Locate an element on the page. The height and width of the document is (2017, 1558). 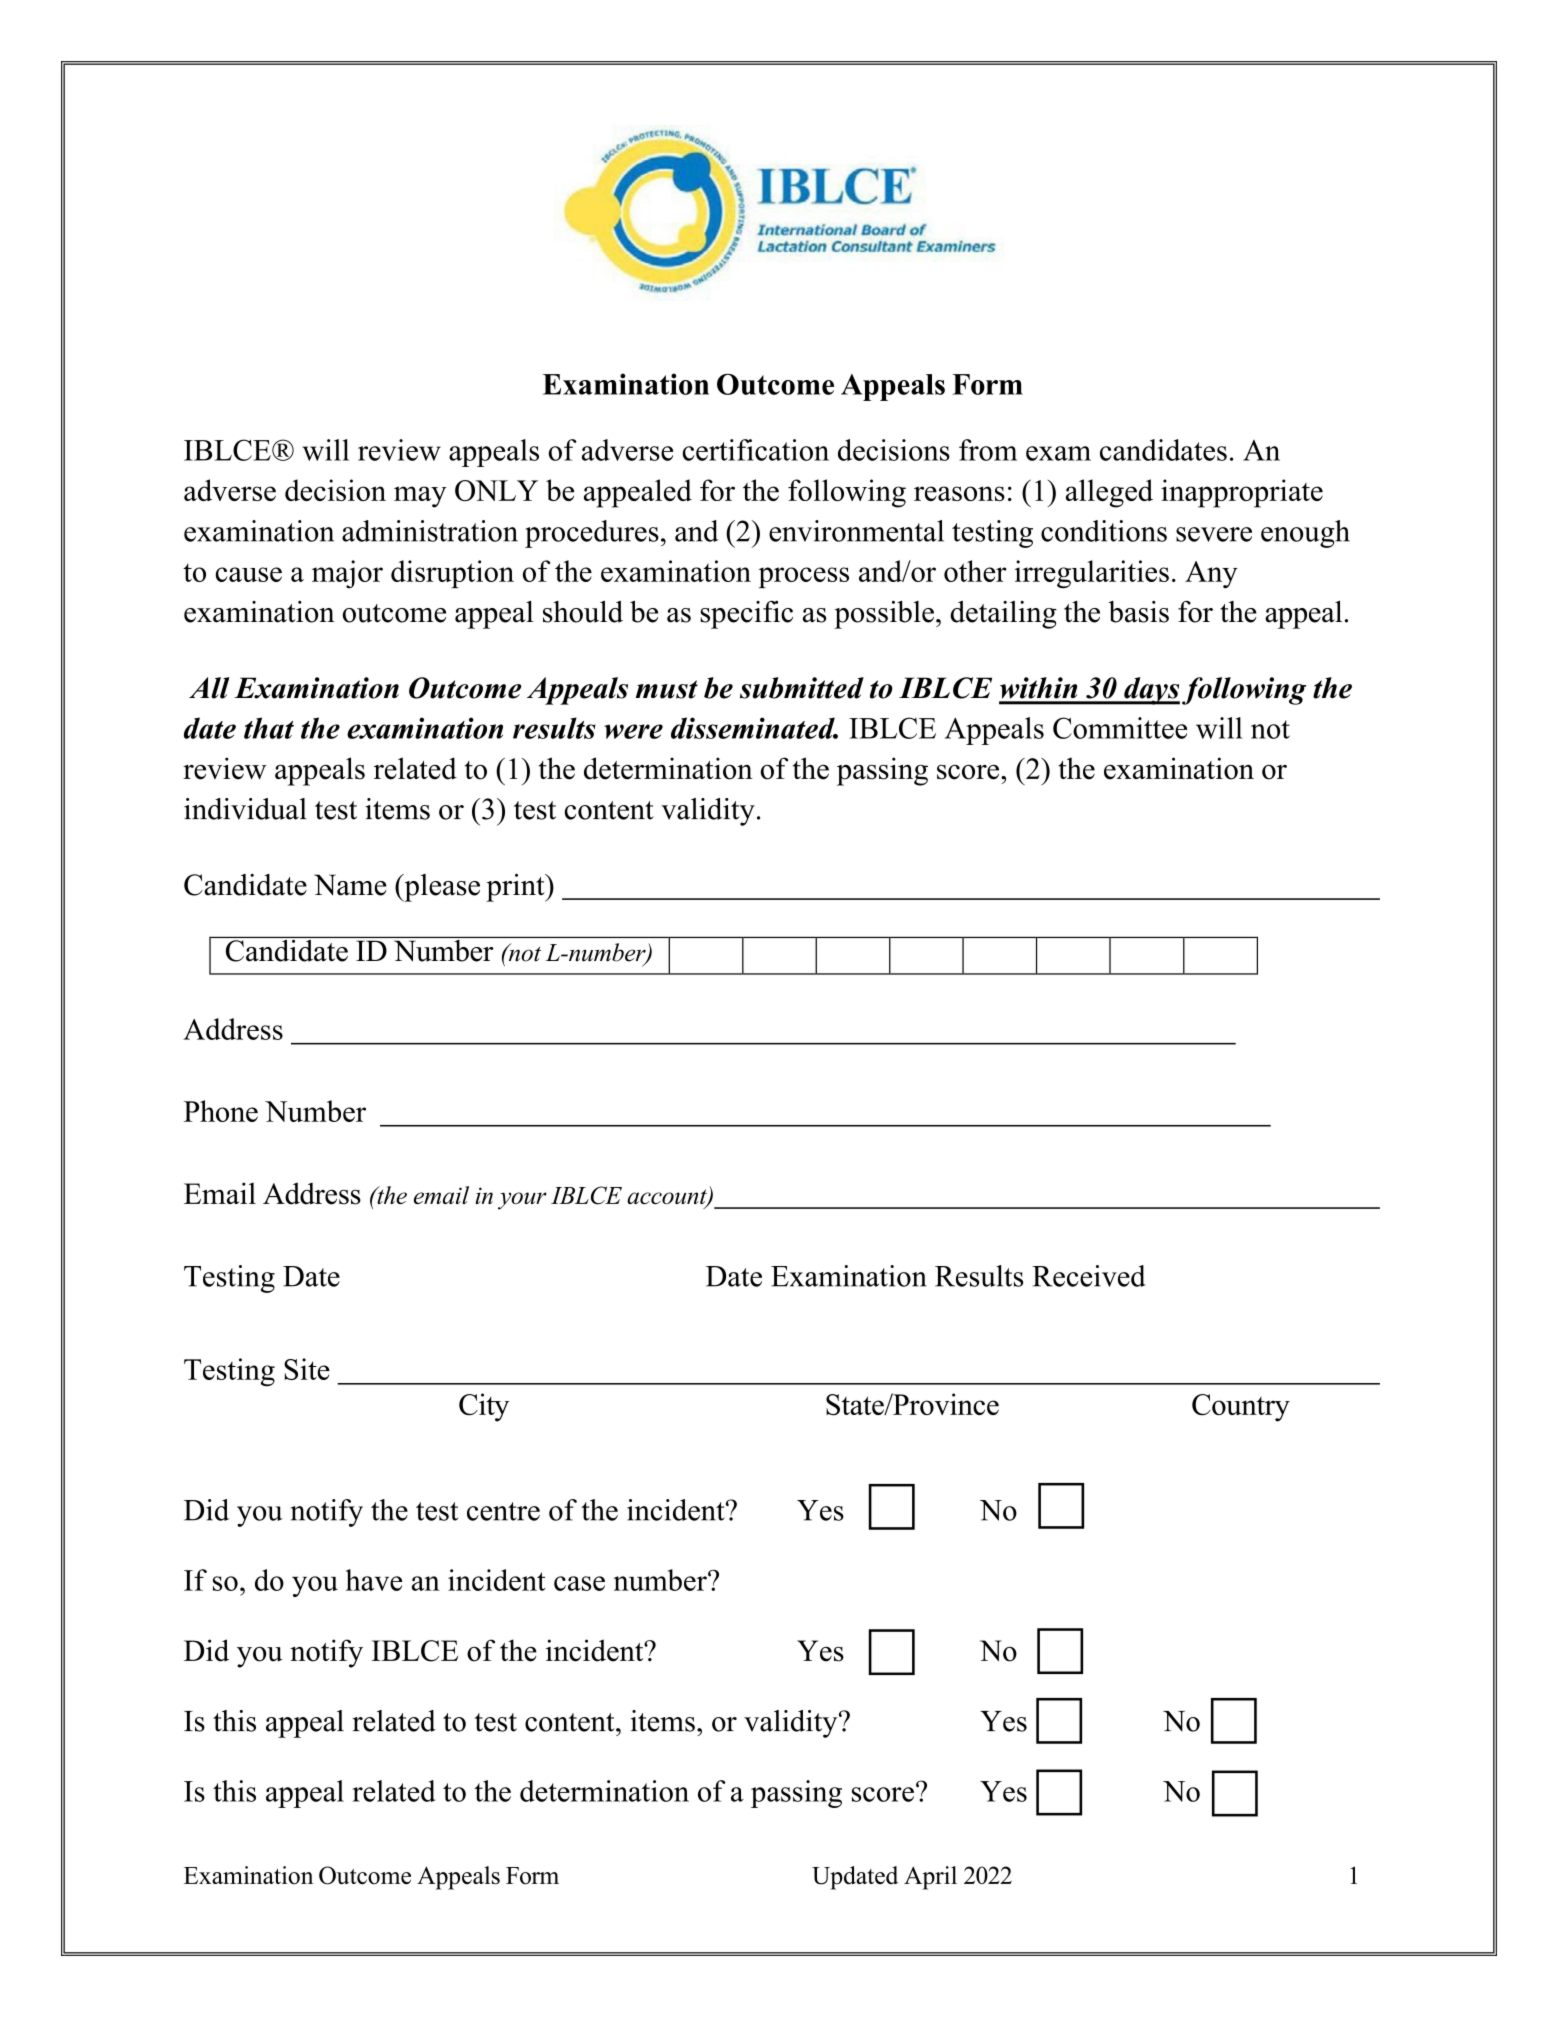
certification is located at coordinates (756, 450).
